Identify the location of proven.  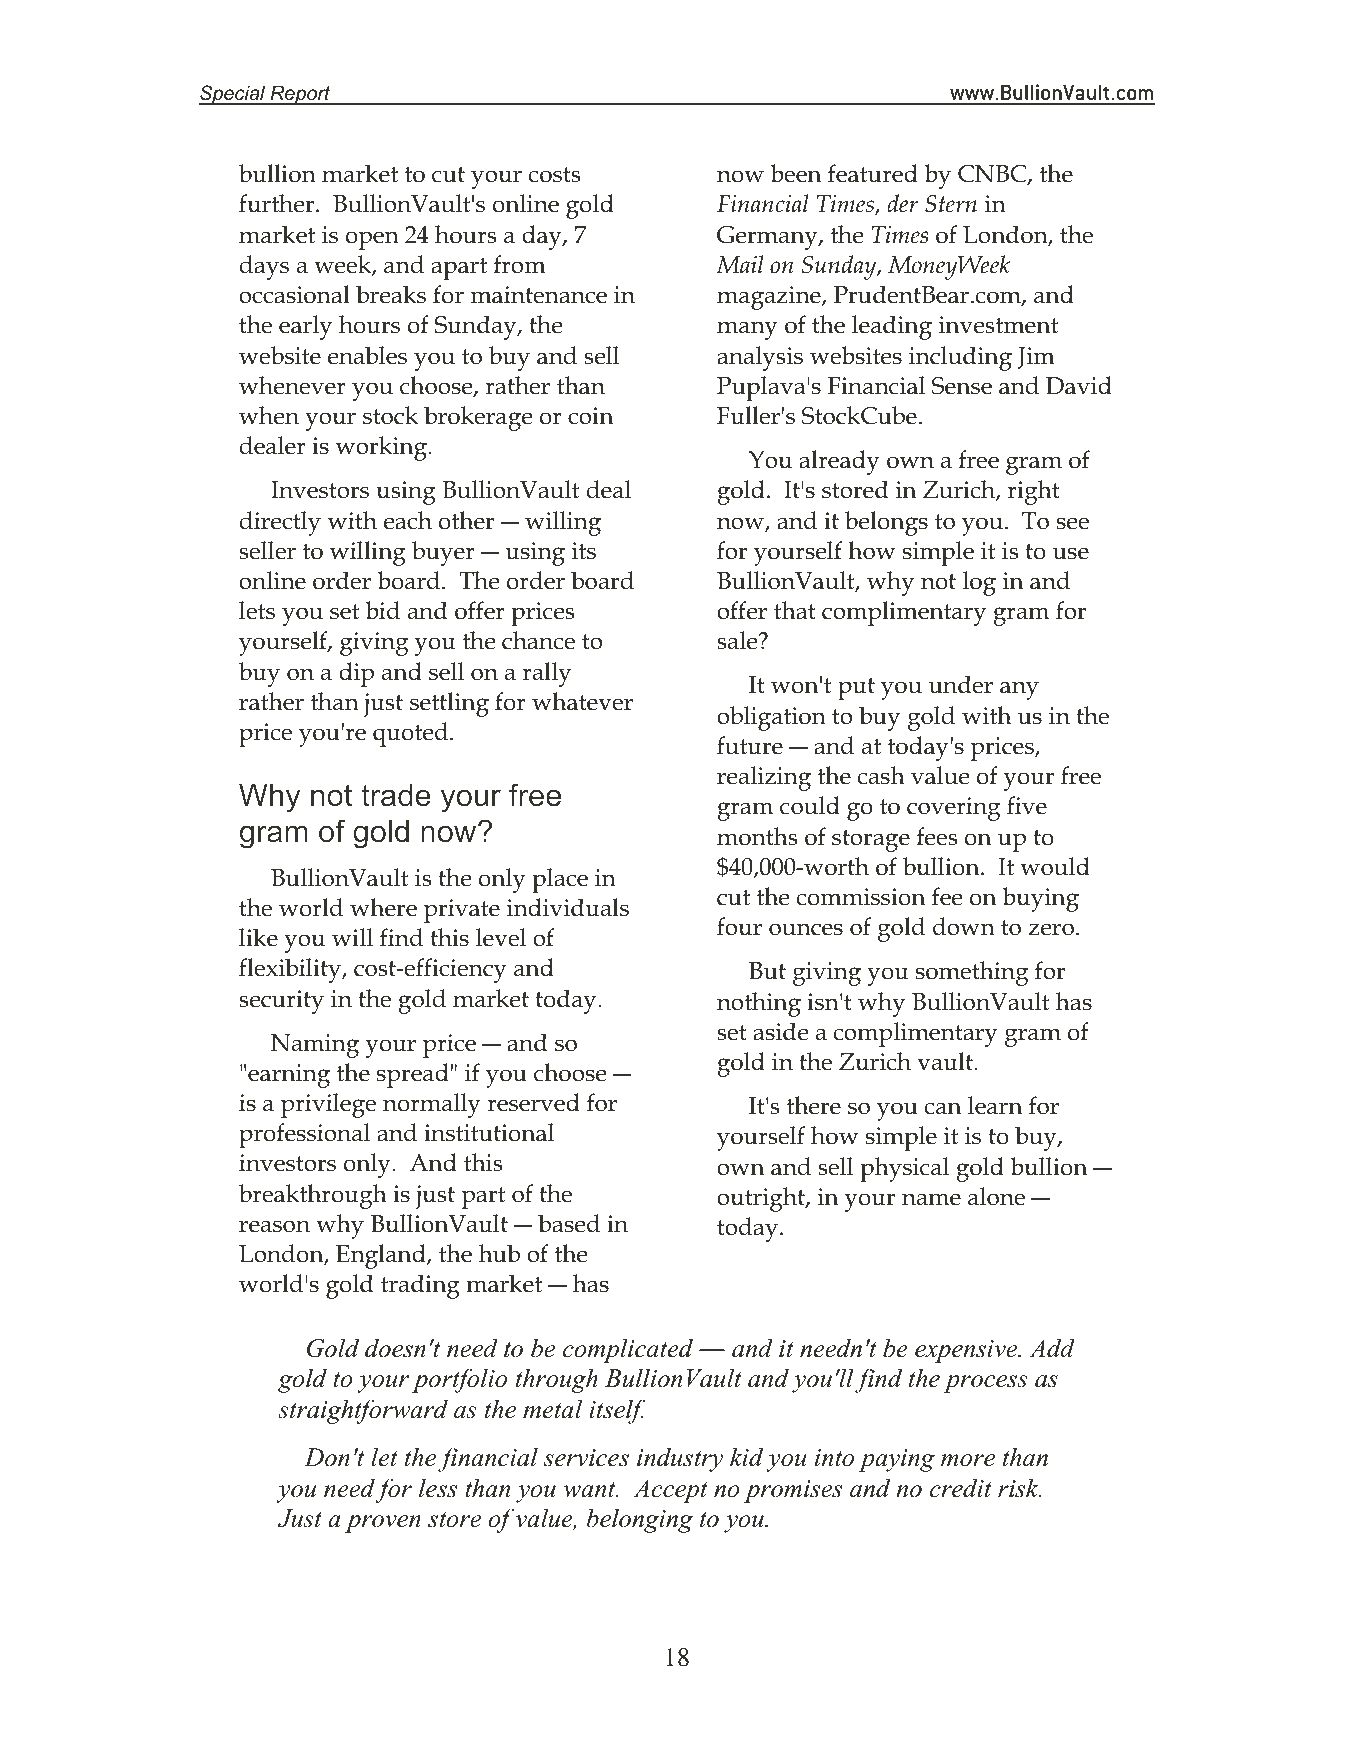
(383, 1524).
